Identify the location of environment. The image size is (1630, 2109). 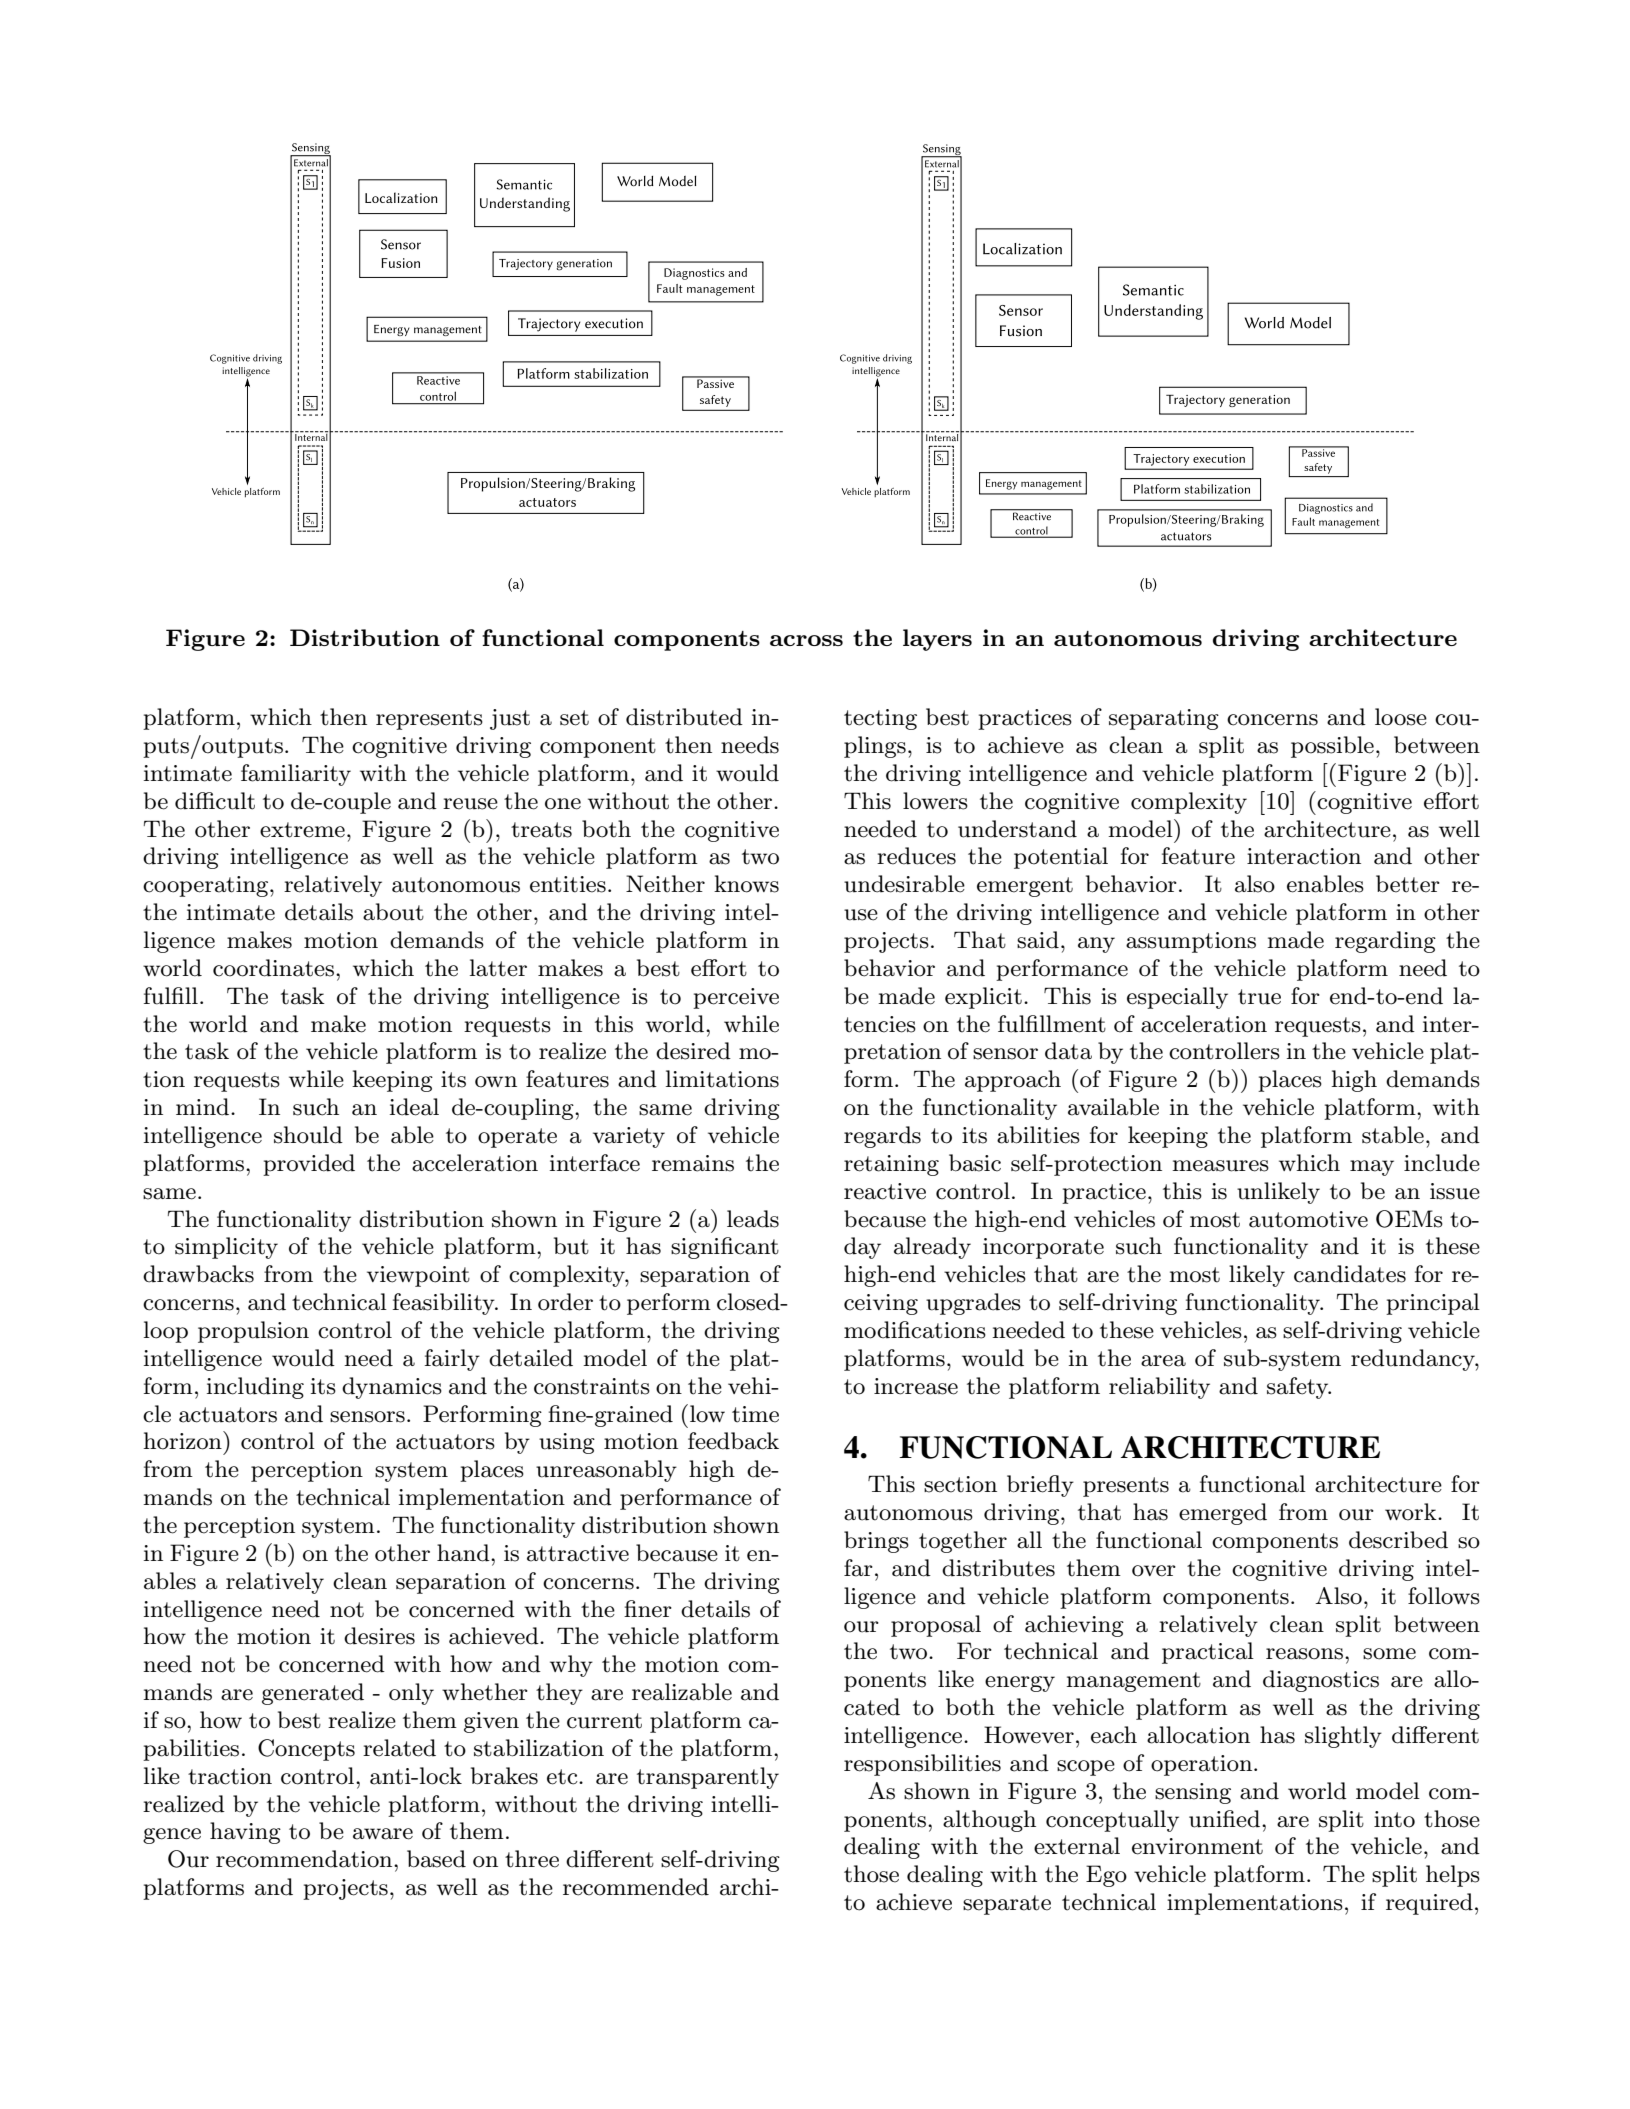
(1197, 1846).
